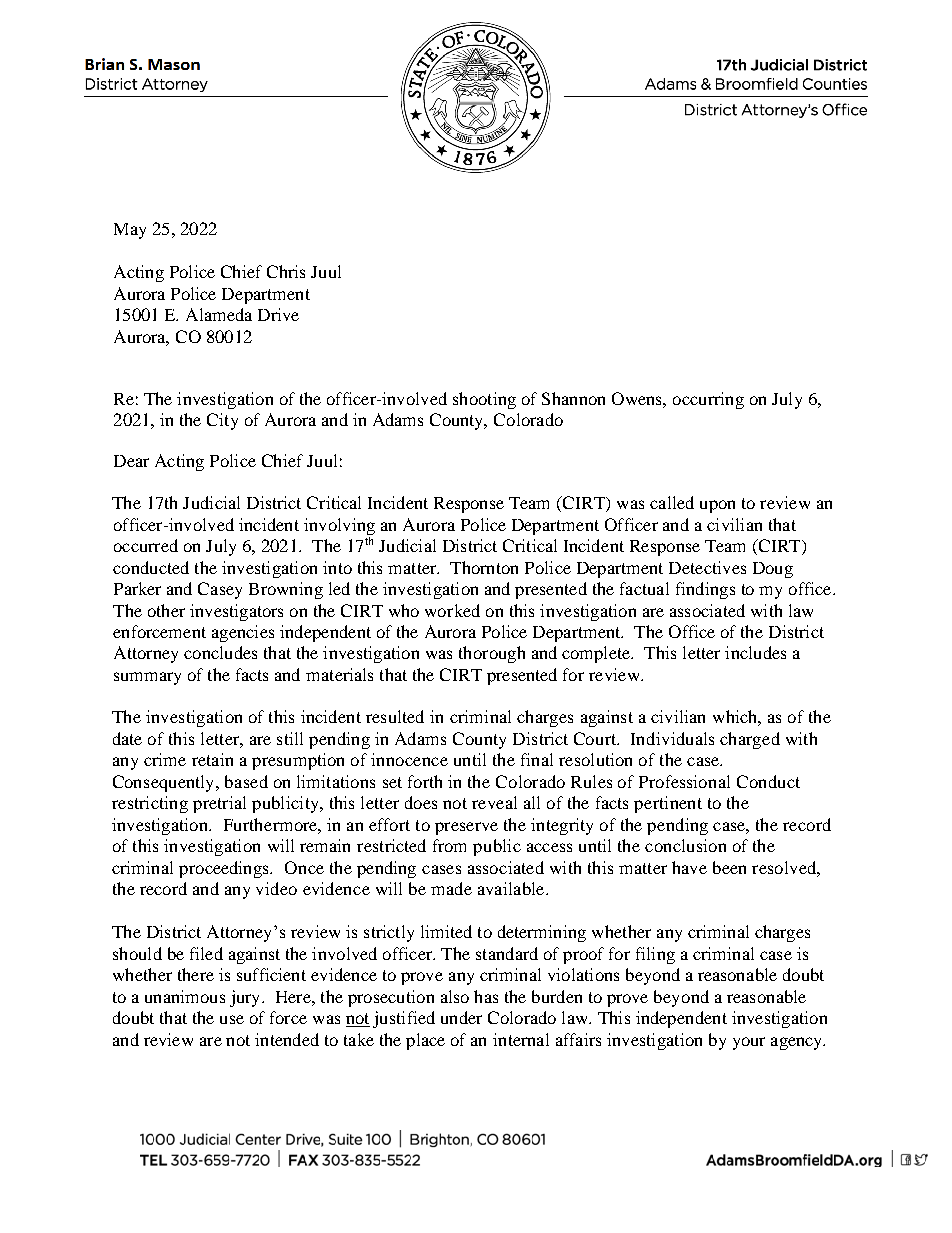 This screenshot has height=1233, width=952. I want to click on forth, so click(425, 781).
